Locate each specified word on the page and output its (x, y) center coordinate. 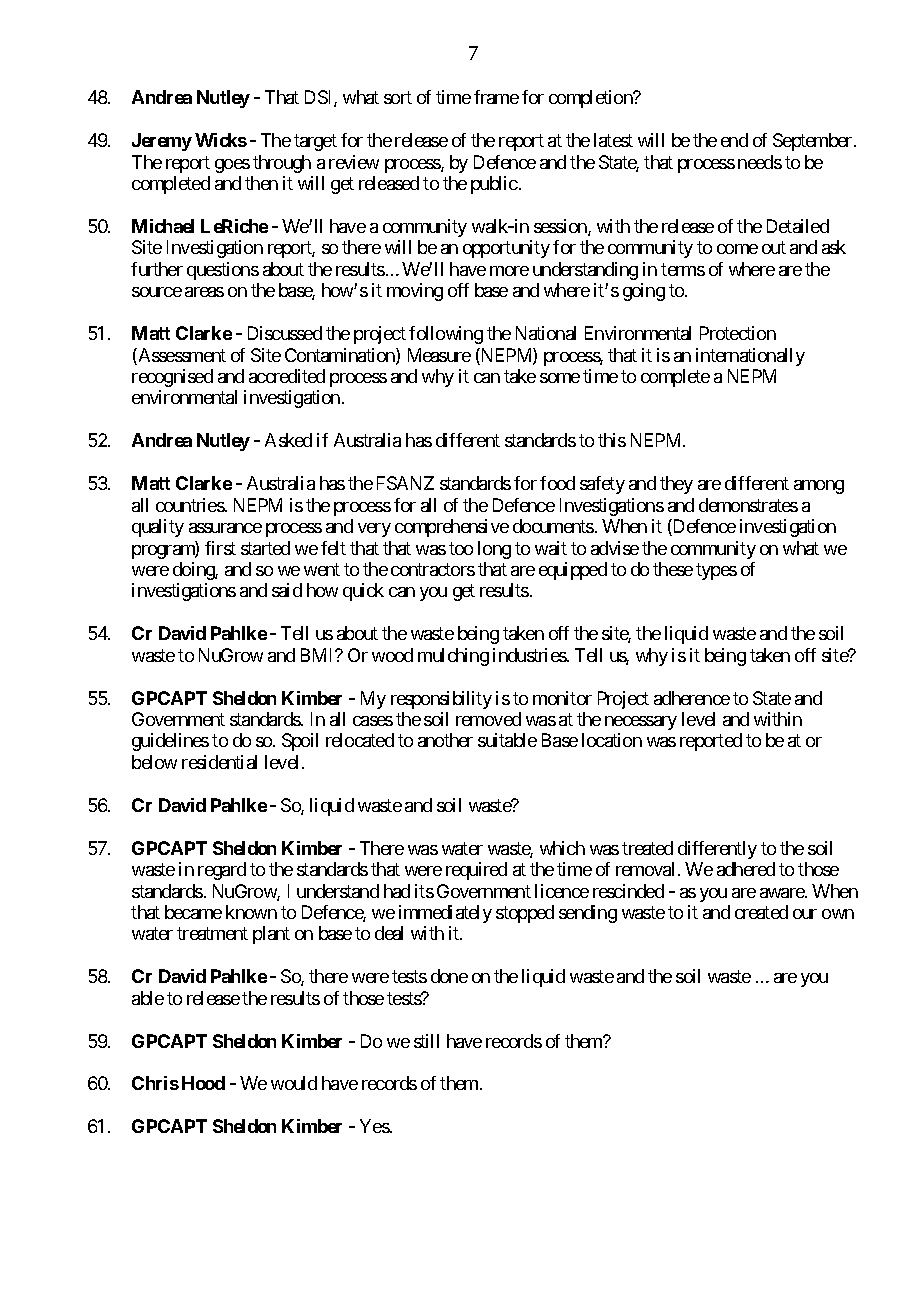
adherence (692, 698)
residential (219, 762)
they (676, 485)
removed (488, 719)
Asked (288, 440)
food (557, 483)
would (294, 1083)
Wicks (221, 140)
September (814, 142)
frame (496, 97)
